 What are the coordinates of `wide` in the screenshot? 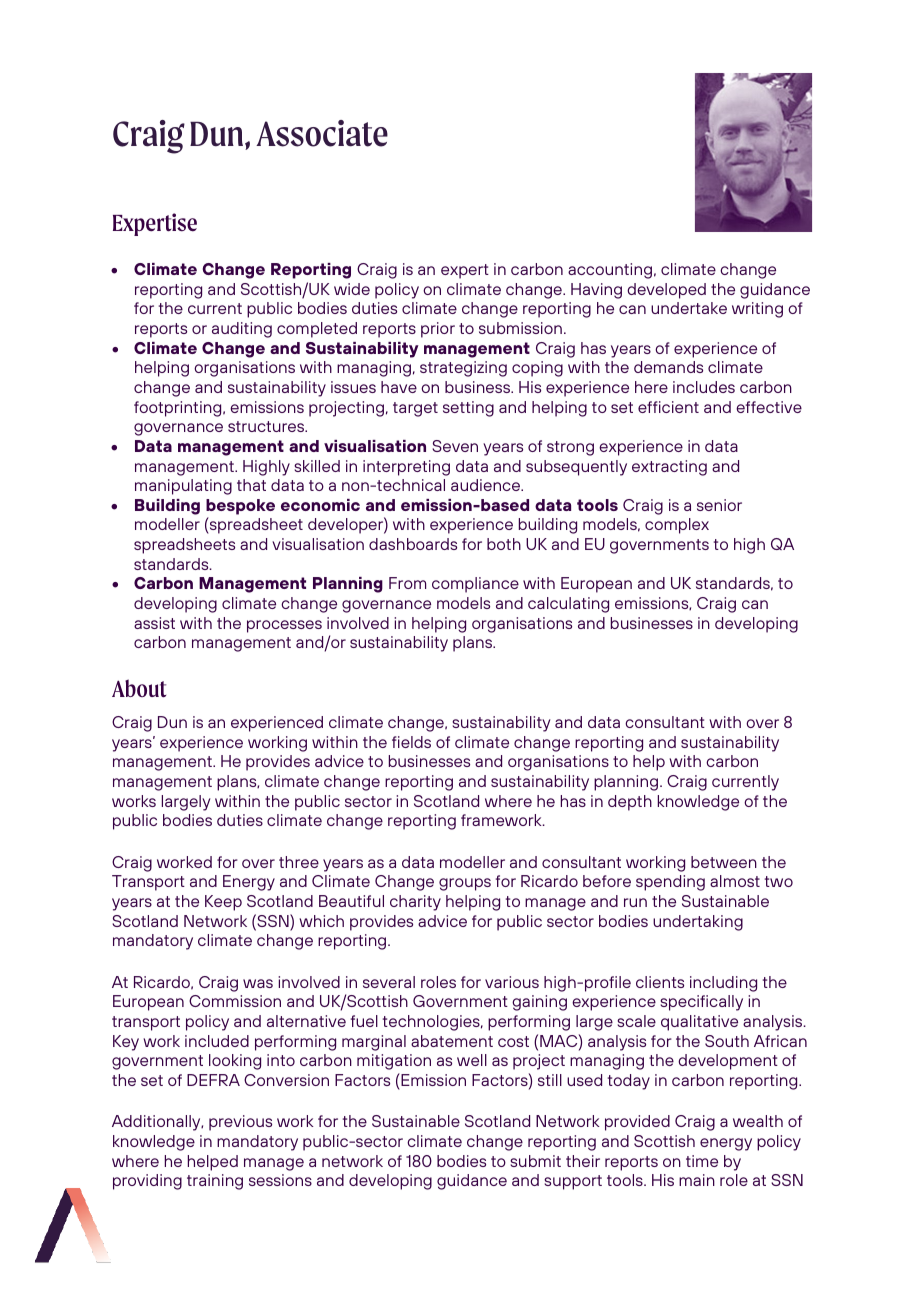 It's located at (352, 289).
